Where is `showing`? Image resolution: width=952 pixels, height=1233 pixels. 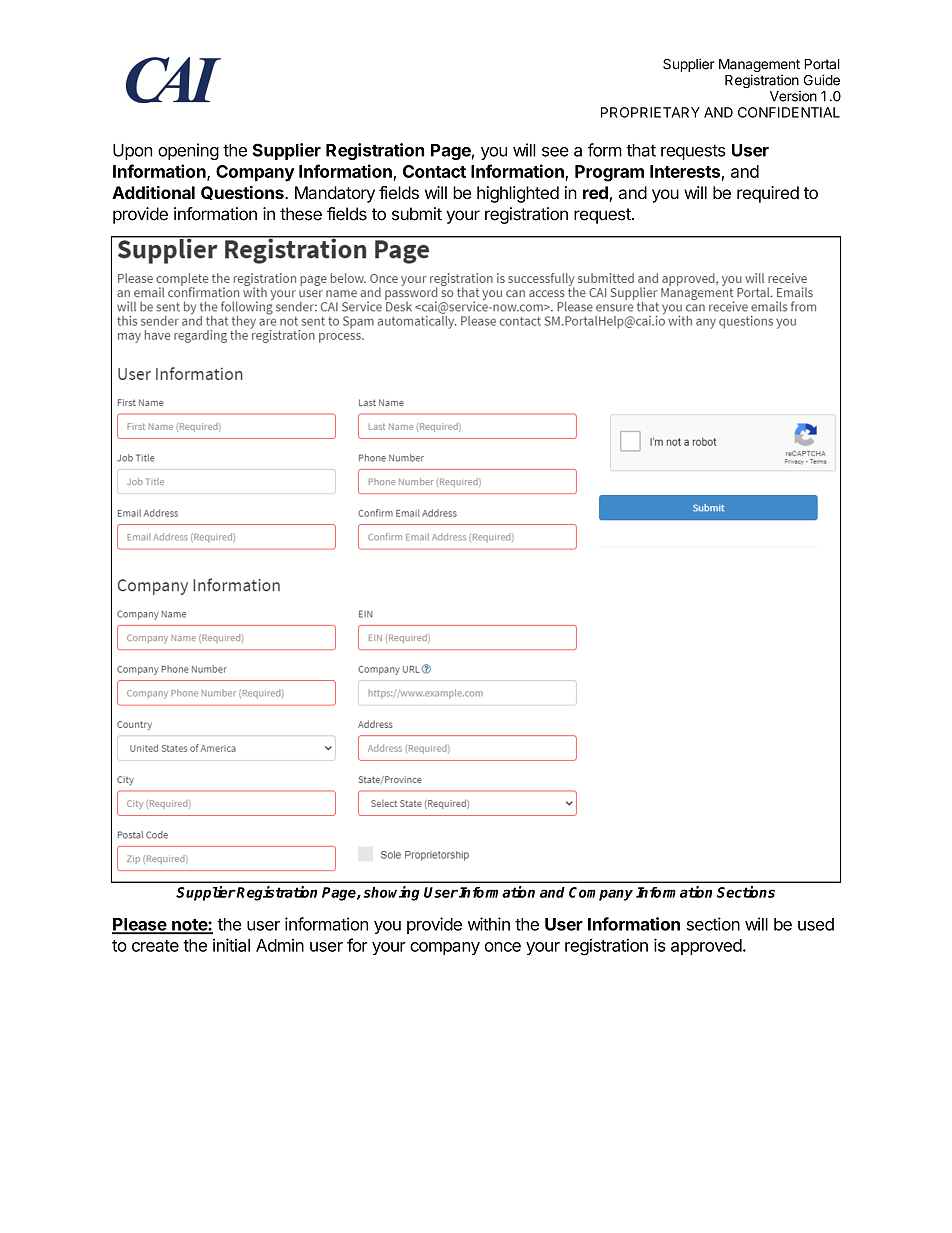
showing is located at coordinates (391, 893).
